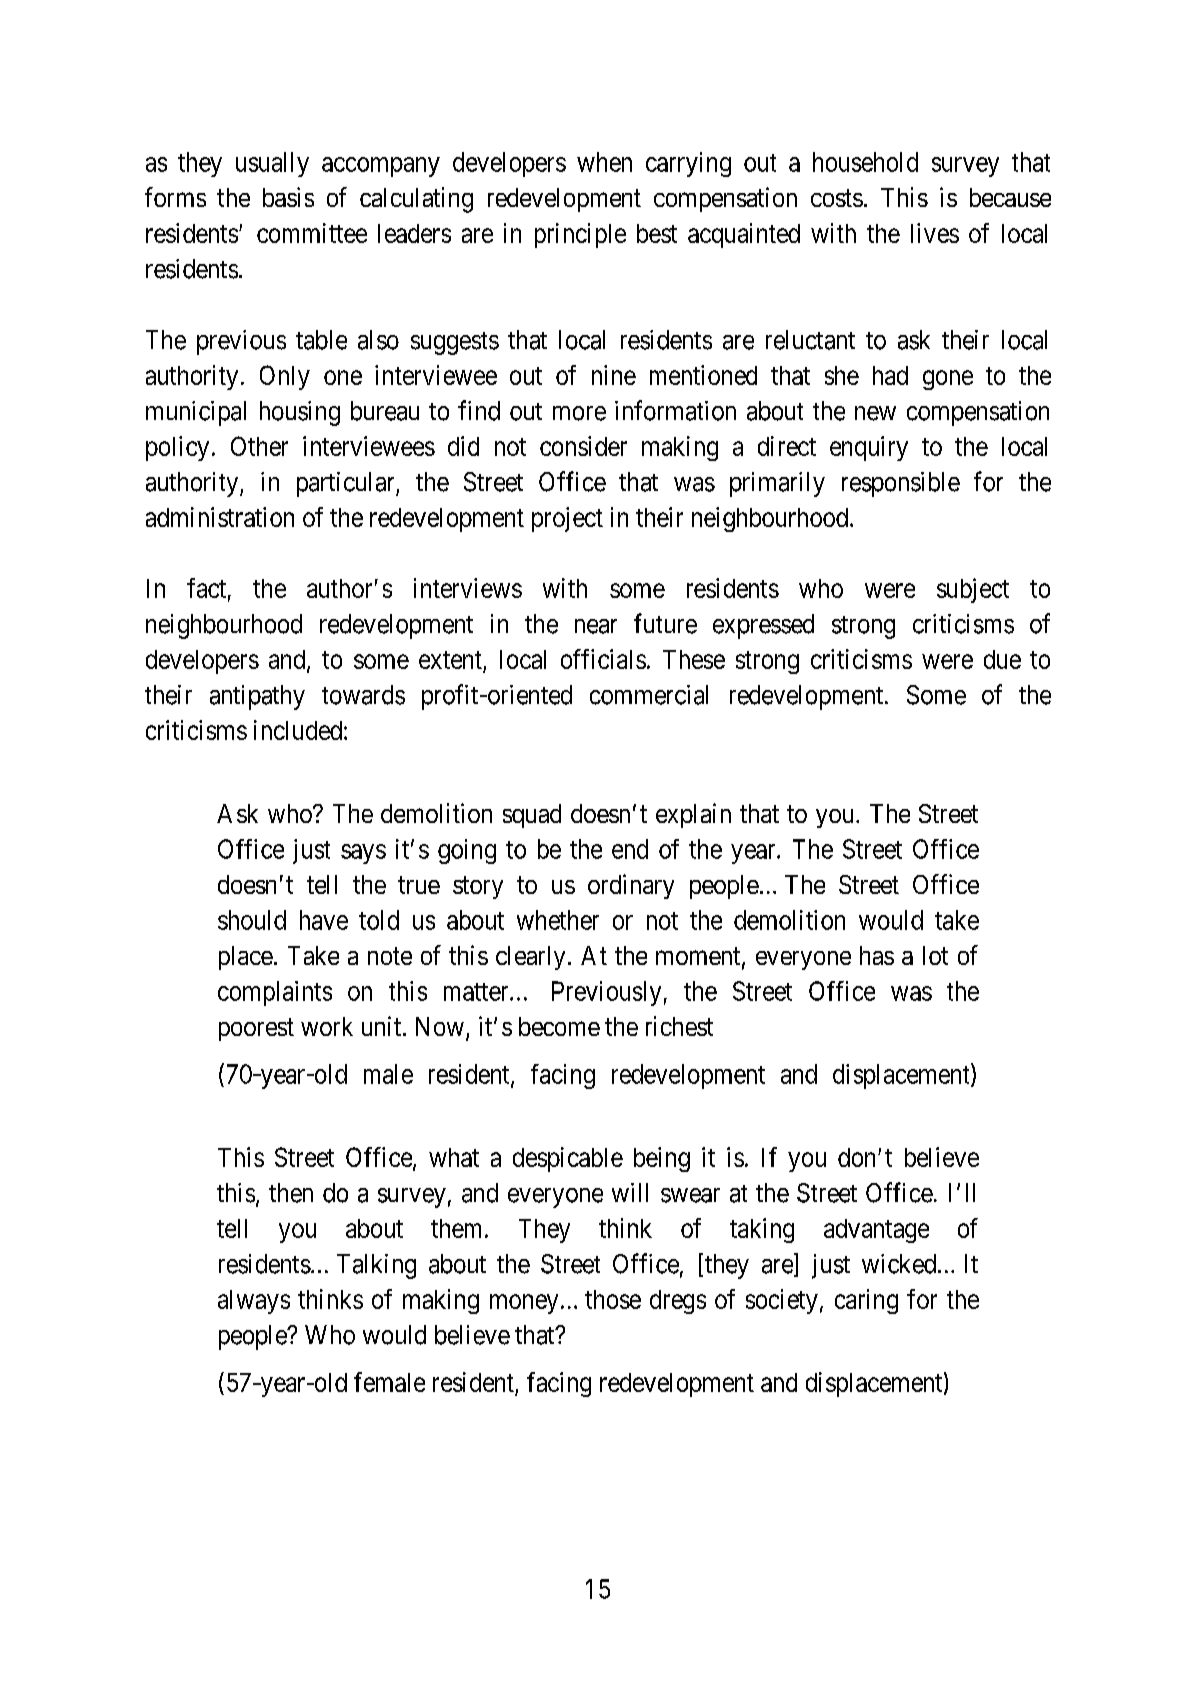  What do you see at coordinates (288, 197) in the image?
I see `basis` at bounding box center [288, 197].
